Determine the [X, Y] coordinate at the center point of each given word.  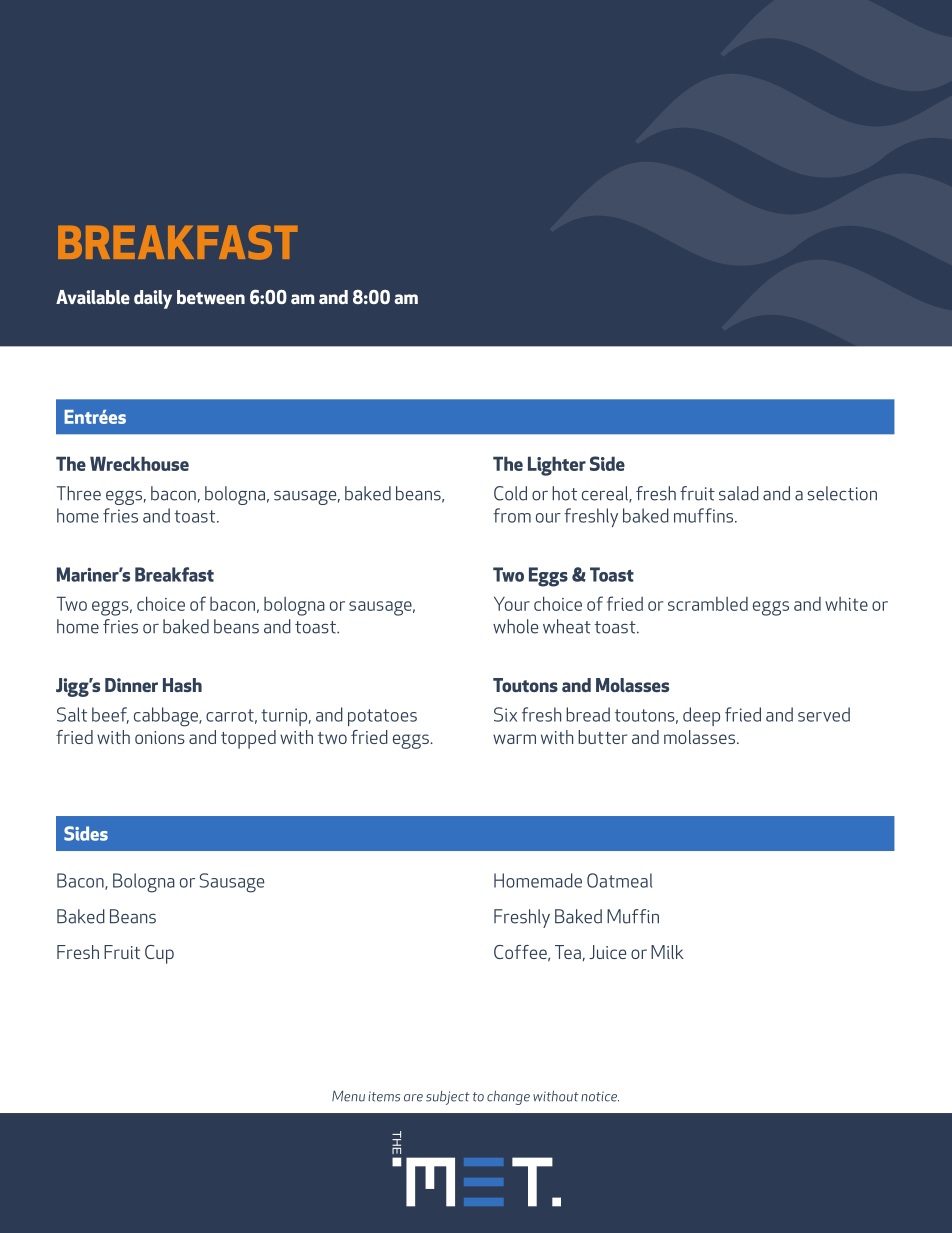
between [211, 297]
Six [505, 714]
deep [701, 716]
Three [79, 493]
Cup [159, 954]
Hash [182, 685]
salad [739, 493]
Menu [348, 1096]
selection [842, 493]
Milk [667, 952]
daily [153, 299]
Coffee [521, 953]
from [512, 515]
